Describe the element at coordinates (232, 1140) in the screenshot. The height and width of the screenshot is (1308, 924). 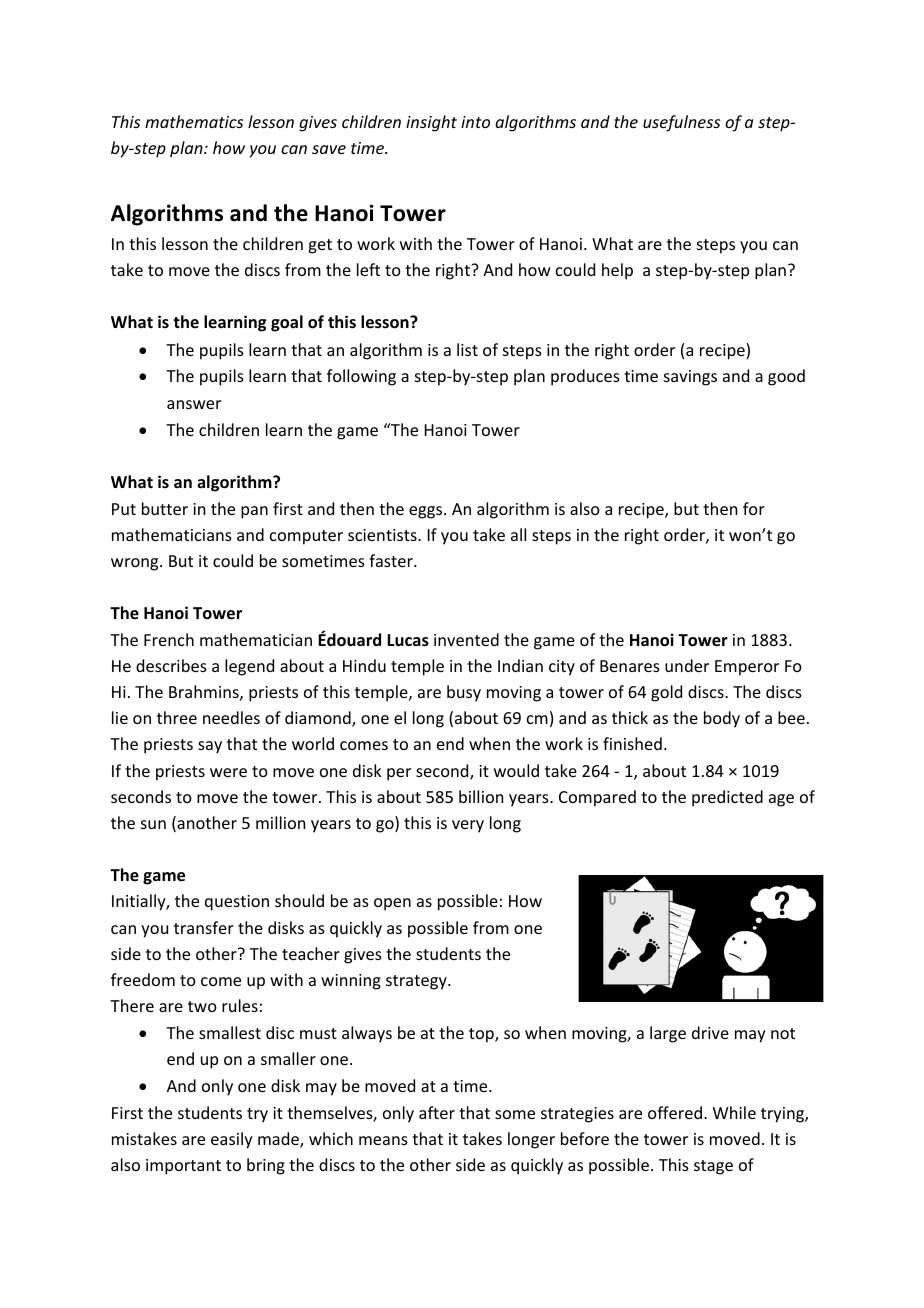
I see `easily` at that location.
